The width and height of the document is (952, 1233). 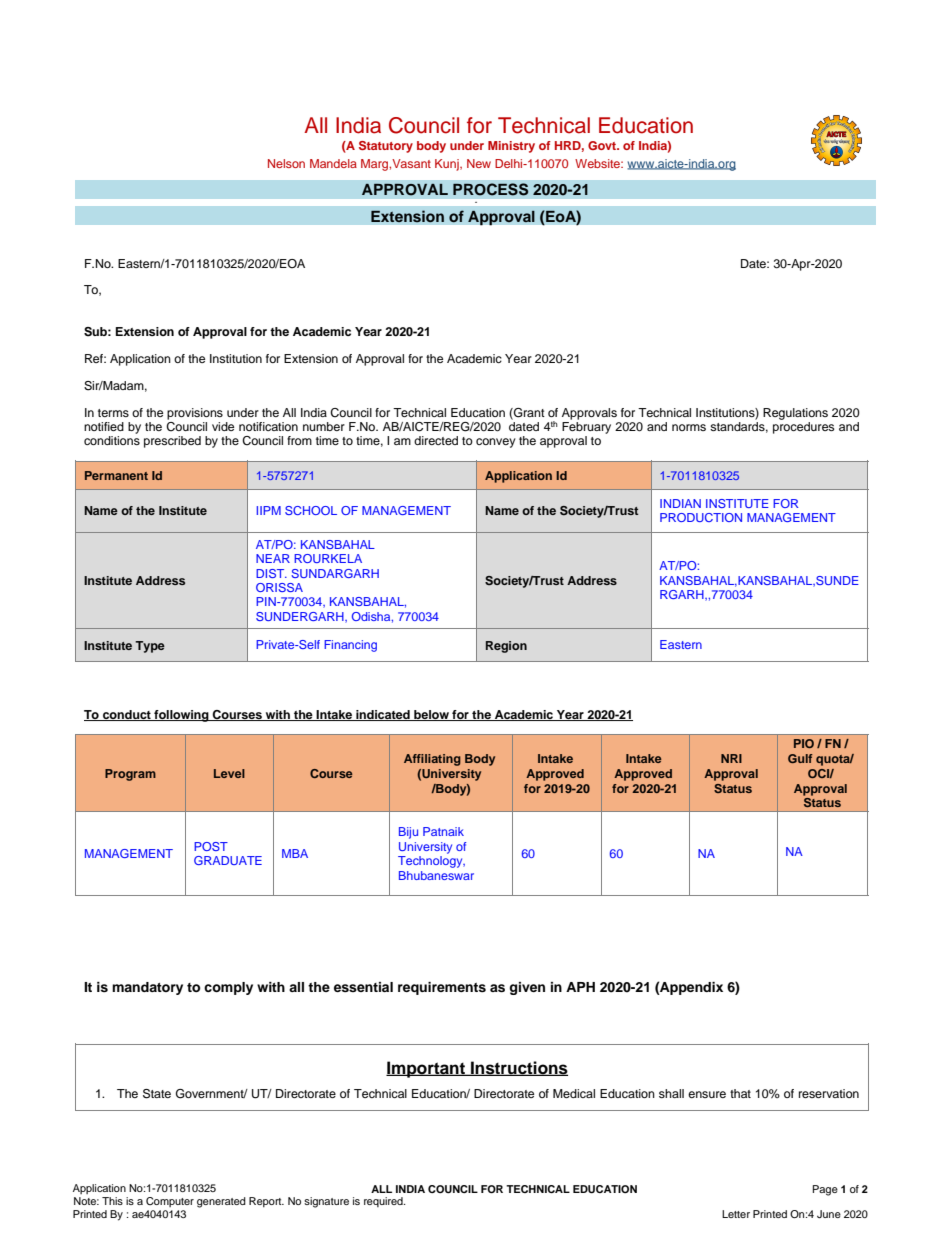 I want to click on Bhubaneswar, so click(x=436, y=875).
